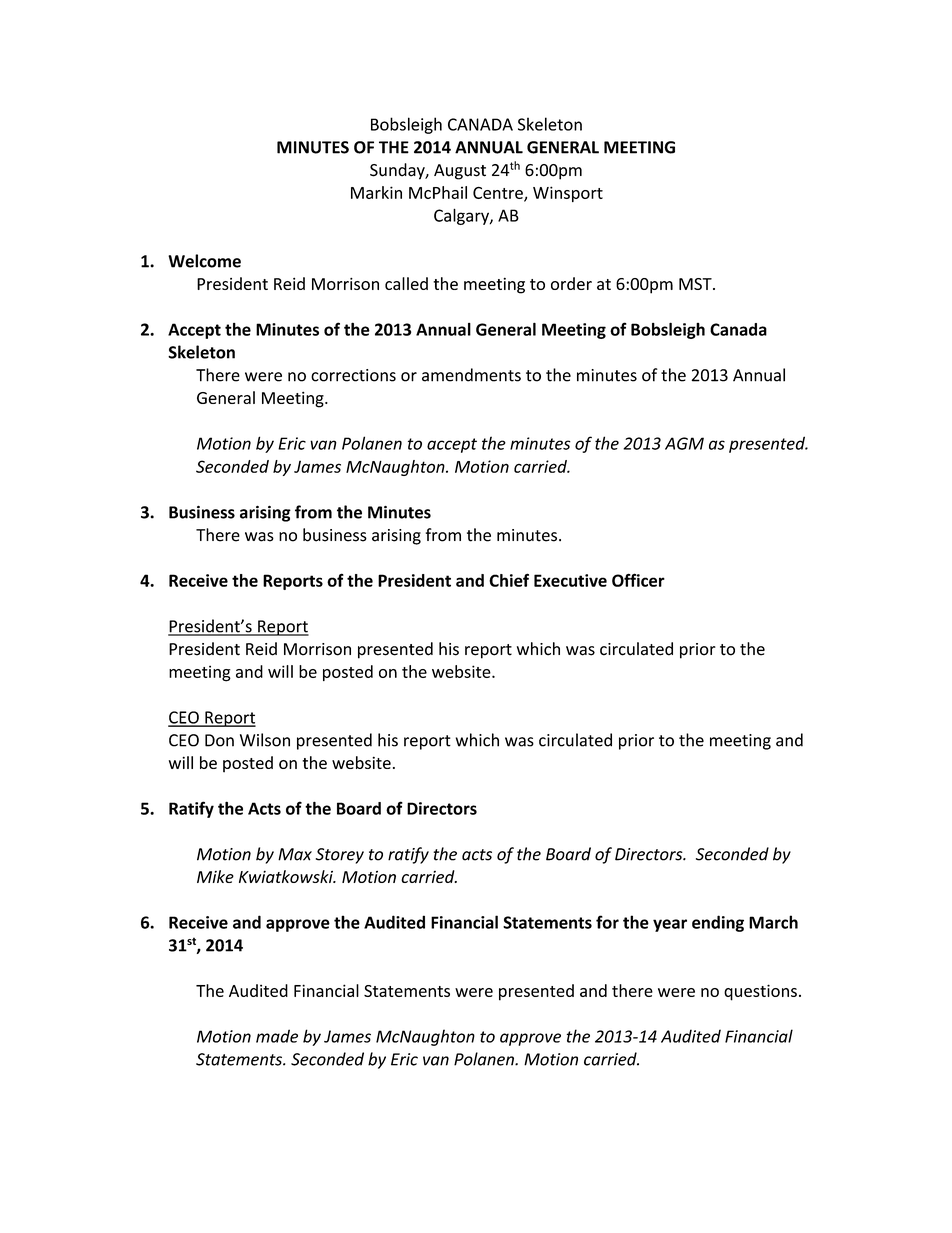 This screenshot has height=1233, width=952. Describe the element at coordinates (718, 923) in the screenshot. I see `ending` at that location.
